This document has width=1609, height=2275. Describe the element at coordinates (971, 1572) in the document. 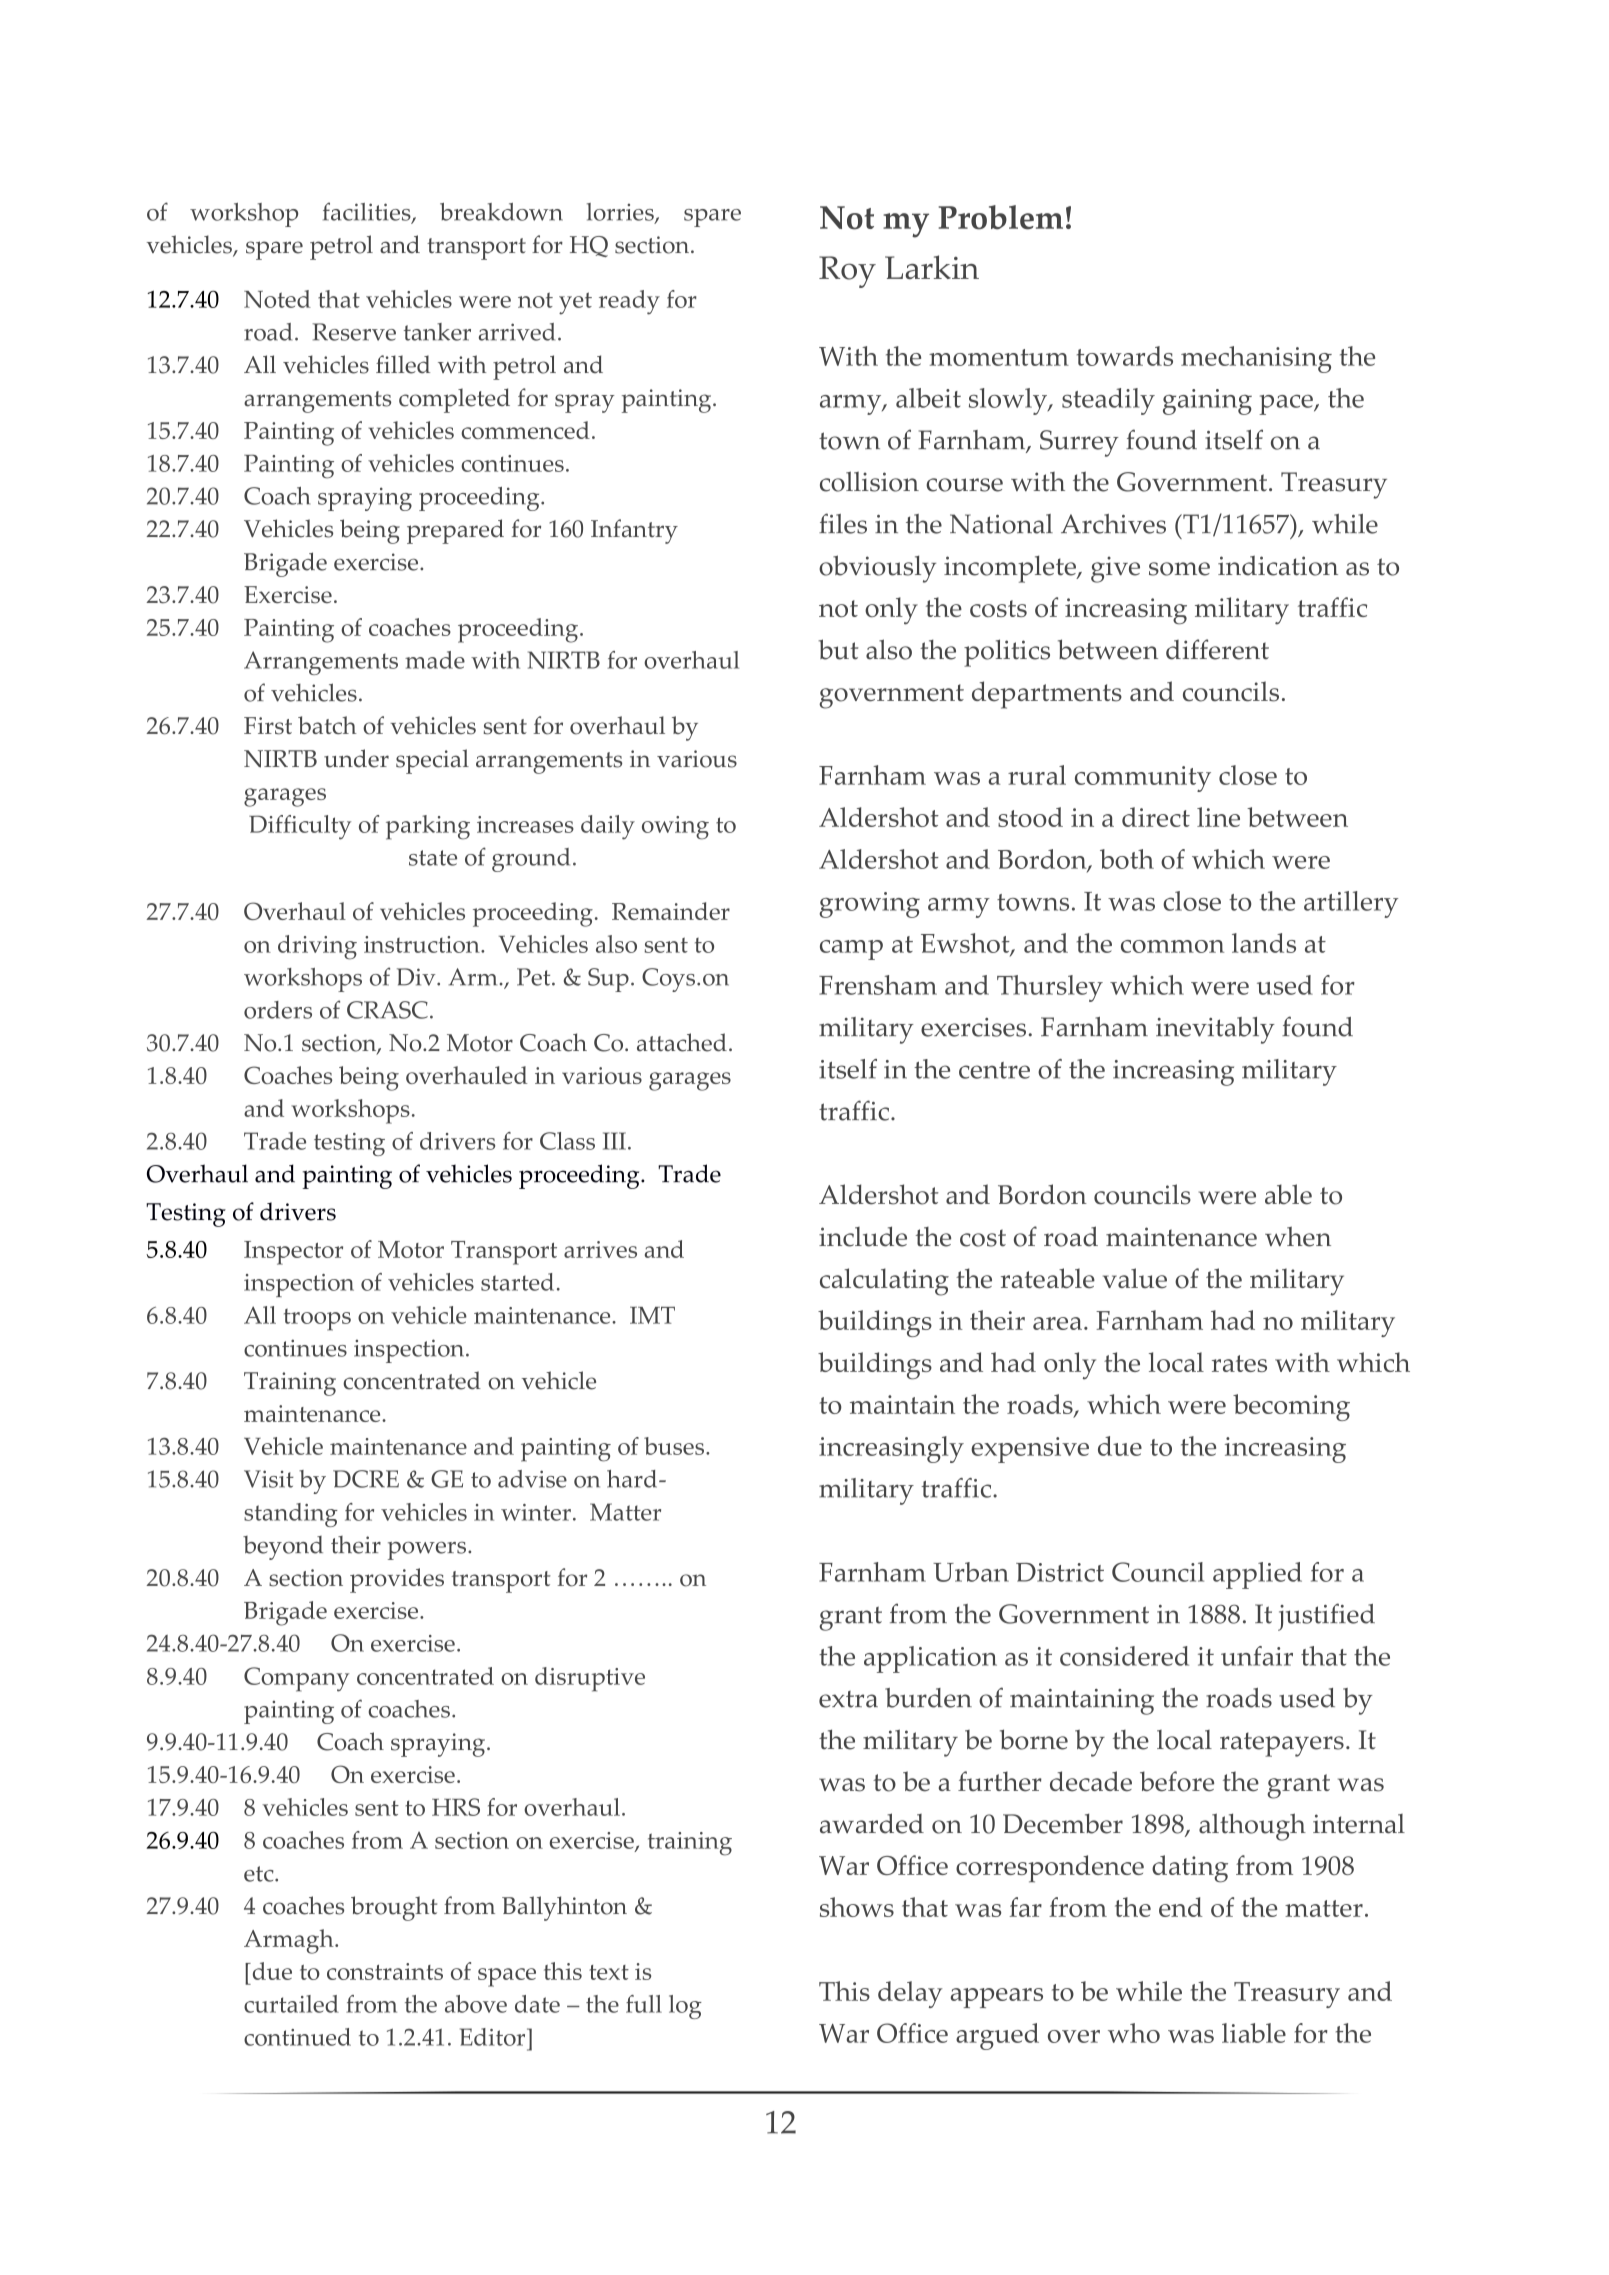

I see `Urban` at that location.
